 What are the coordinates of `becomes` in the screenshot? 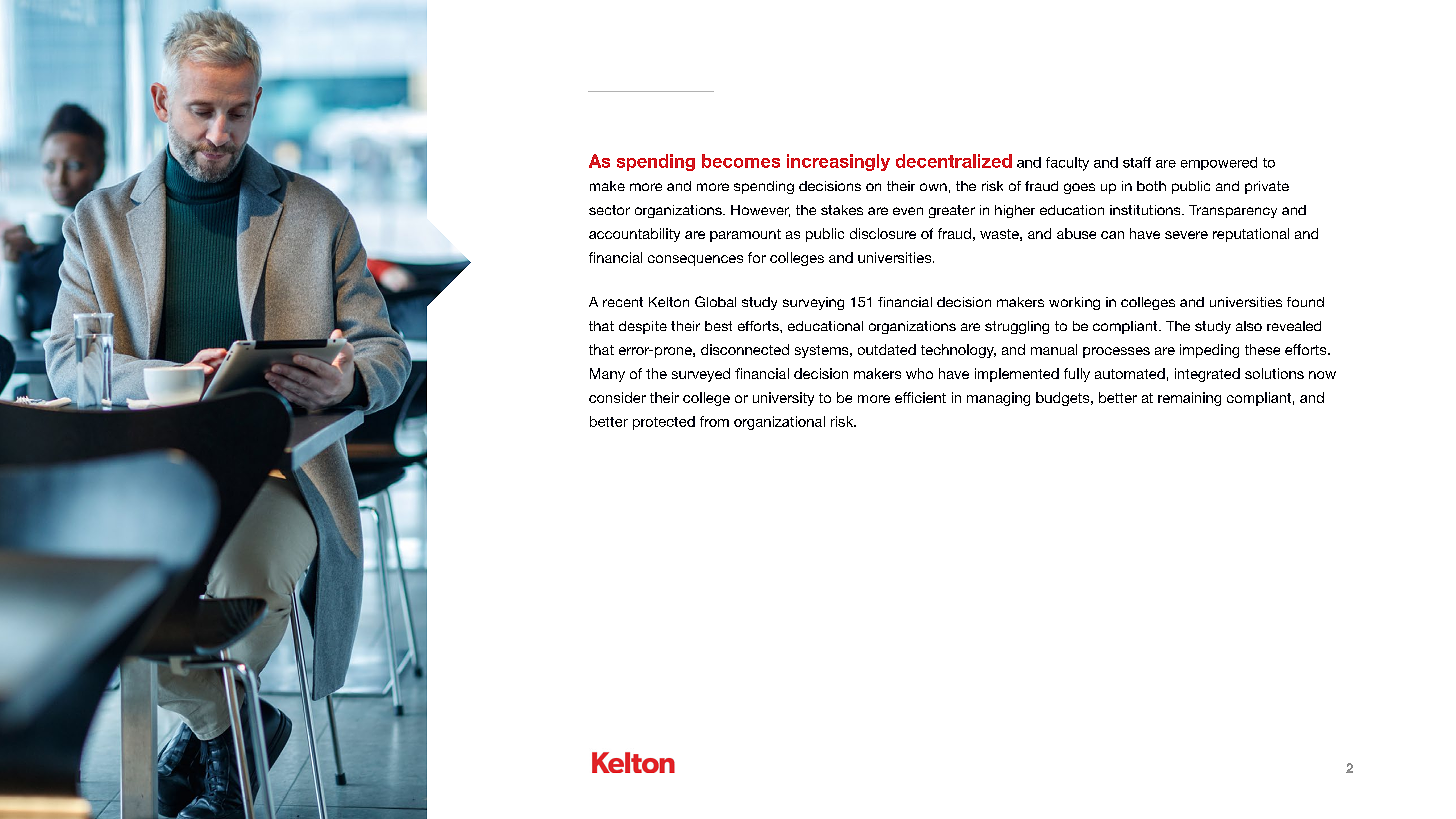 It's located at (741, 161).
